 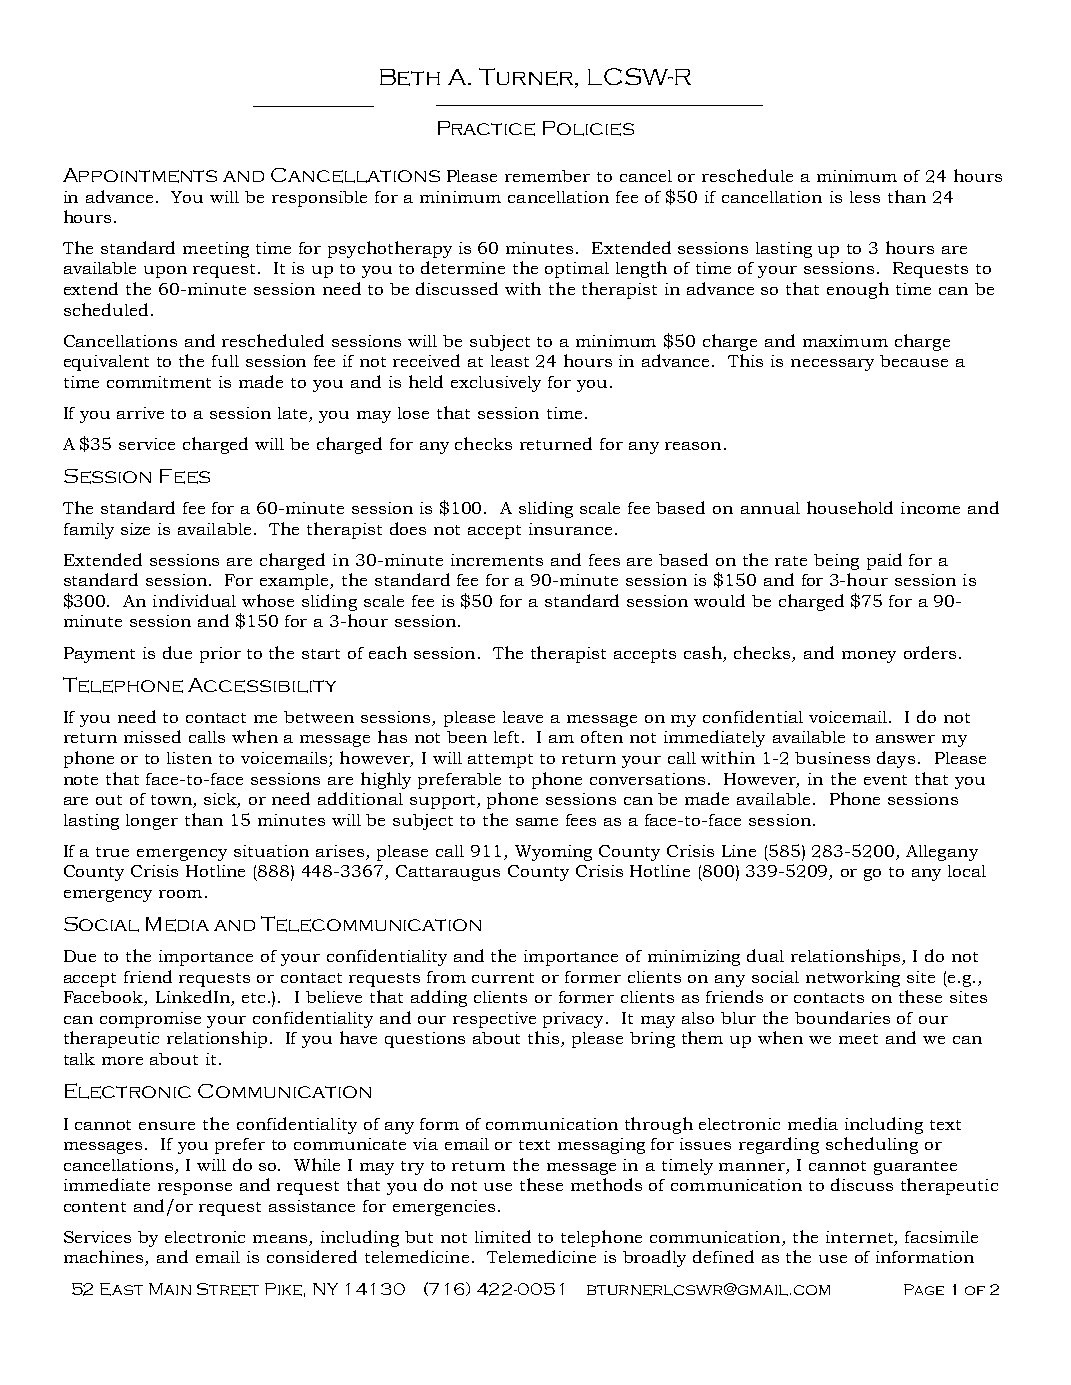 What do you see at coordinates (865, 197) in the screenshot?
I see `less` at bounding box center [865, 197].
